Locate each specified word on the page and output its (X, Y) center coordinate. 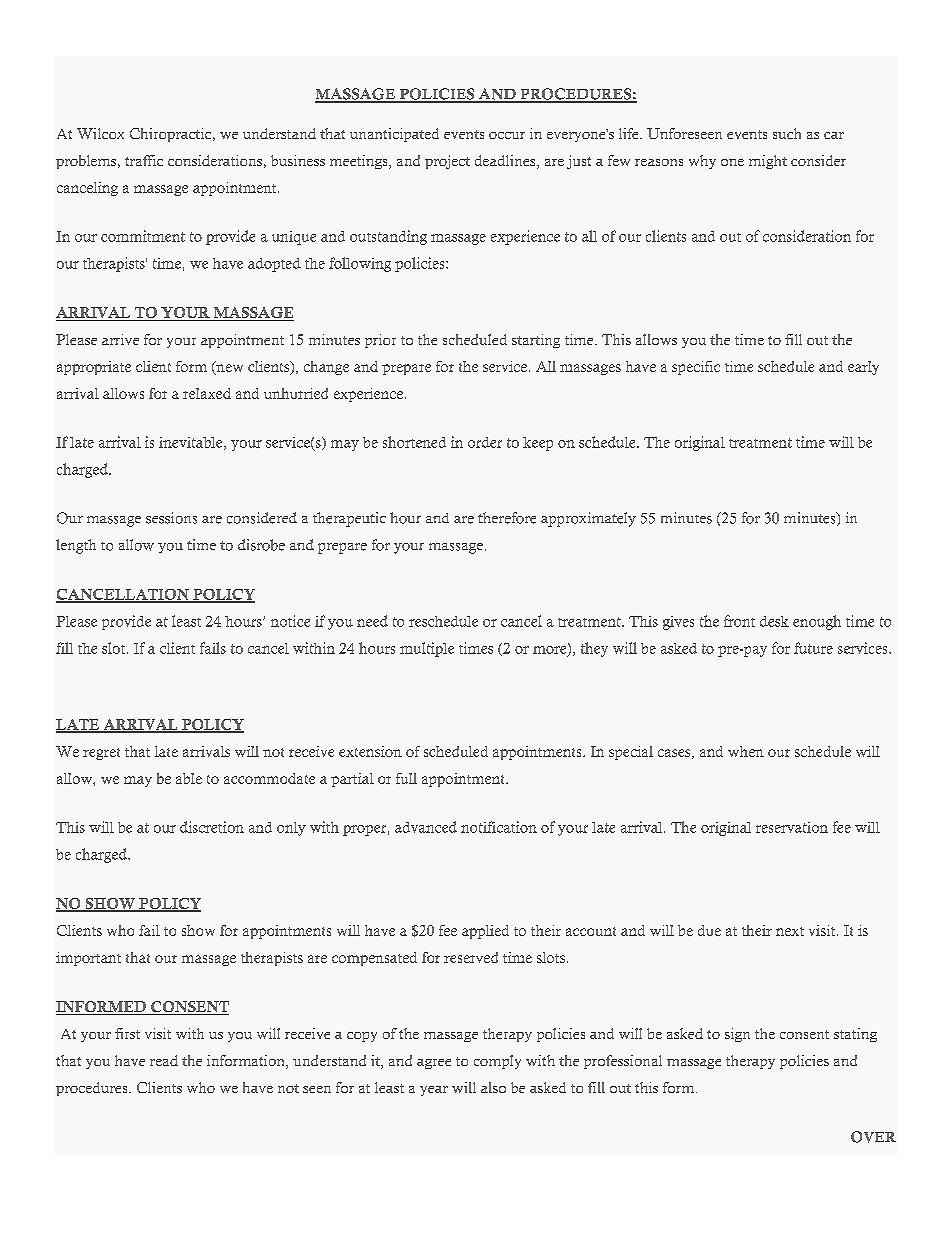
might (768, 162)
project (447, 162)
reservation (792, 827)
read (164, 1060)
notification (499, 827)
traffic (144, 160)
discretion (212, 827)
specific (696, 368)
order (485, 442)
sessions (171, 518)
